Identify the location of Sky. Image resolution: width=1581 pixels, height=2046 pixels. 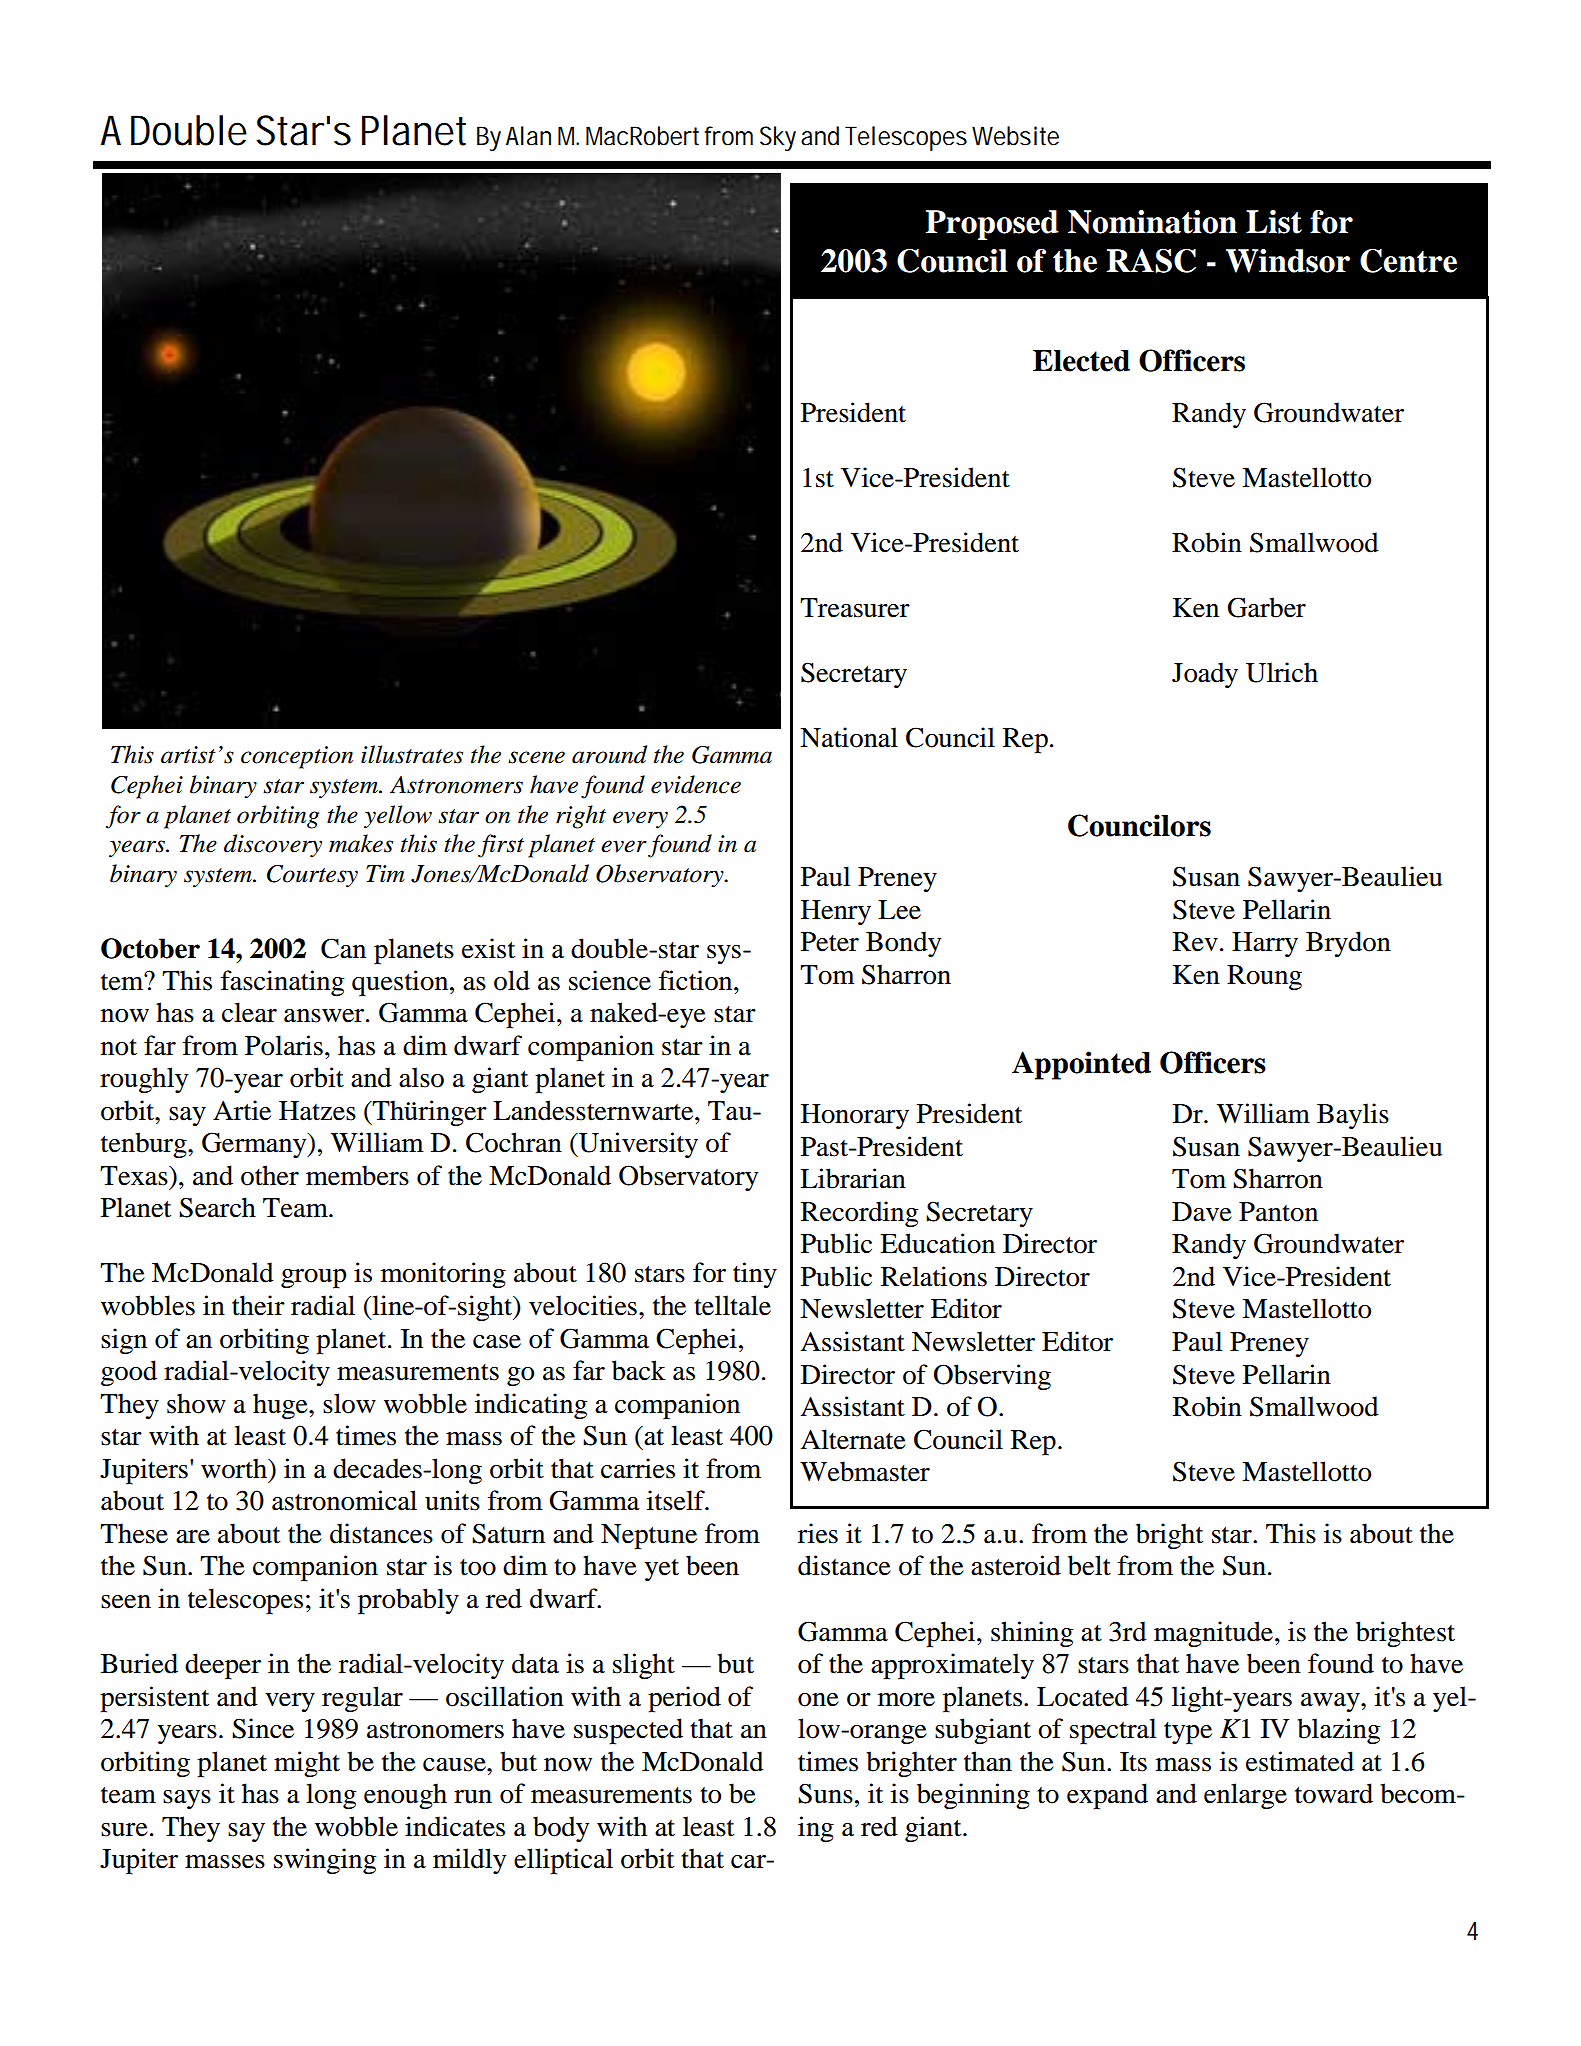
(778, 138).
